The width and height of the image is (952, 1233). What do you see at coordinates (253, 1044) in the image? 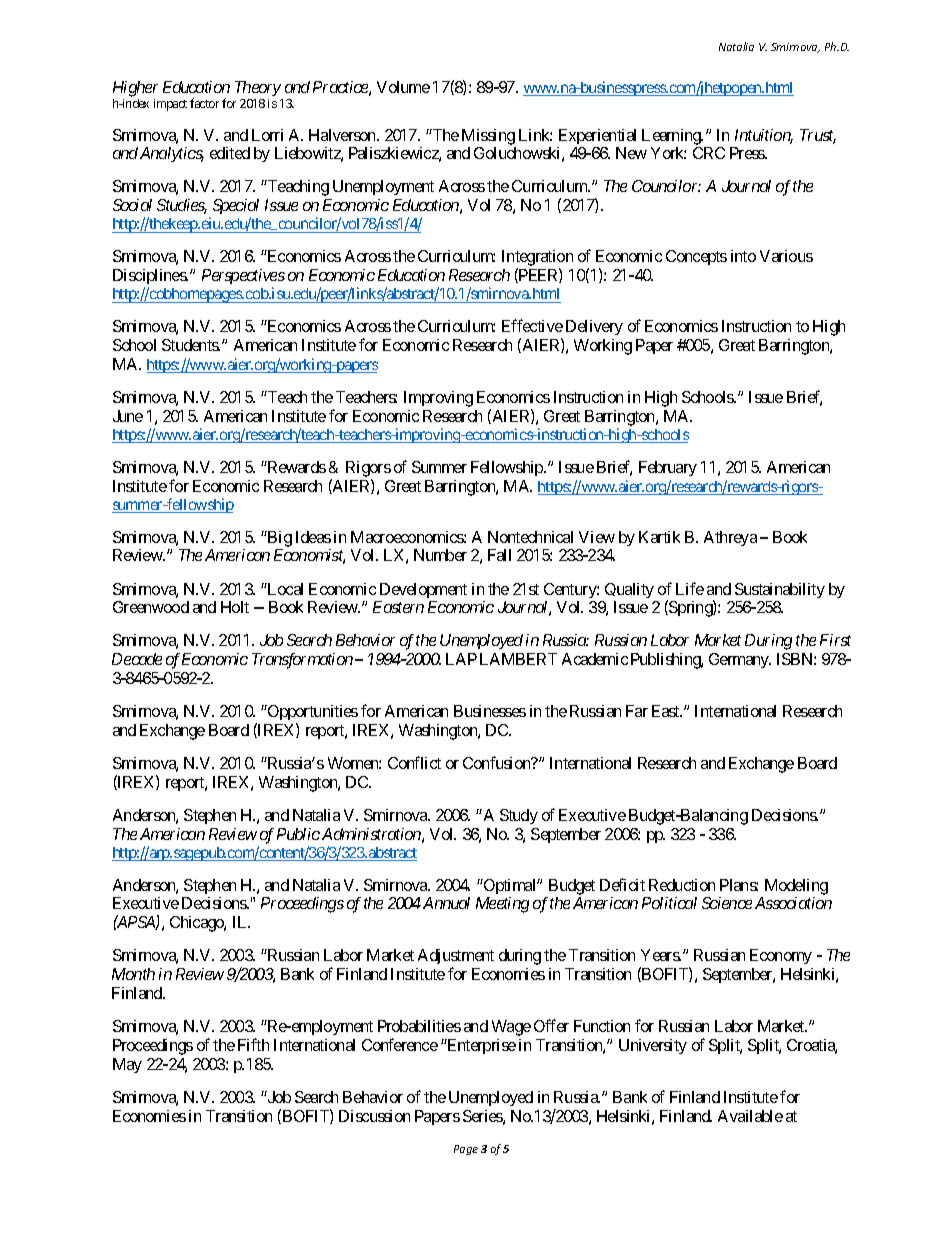
I see `Fifth` at bounding box center [253, 1044].
